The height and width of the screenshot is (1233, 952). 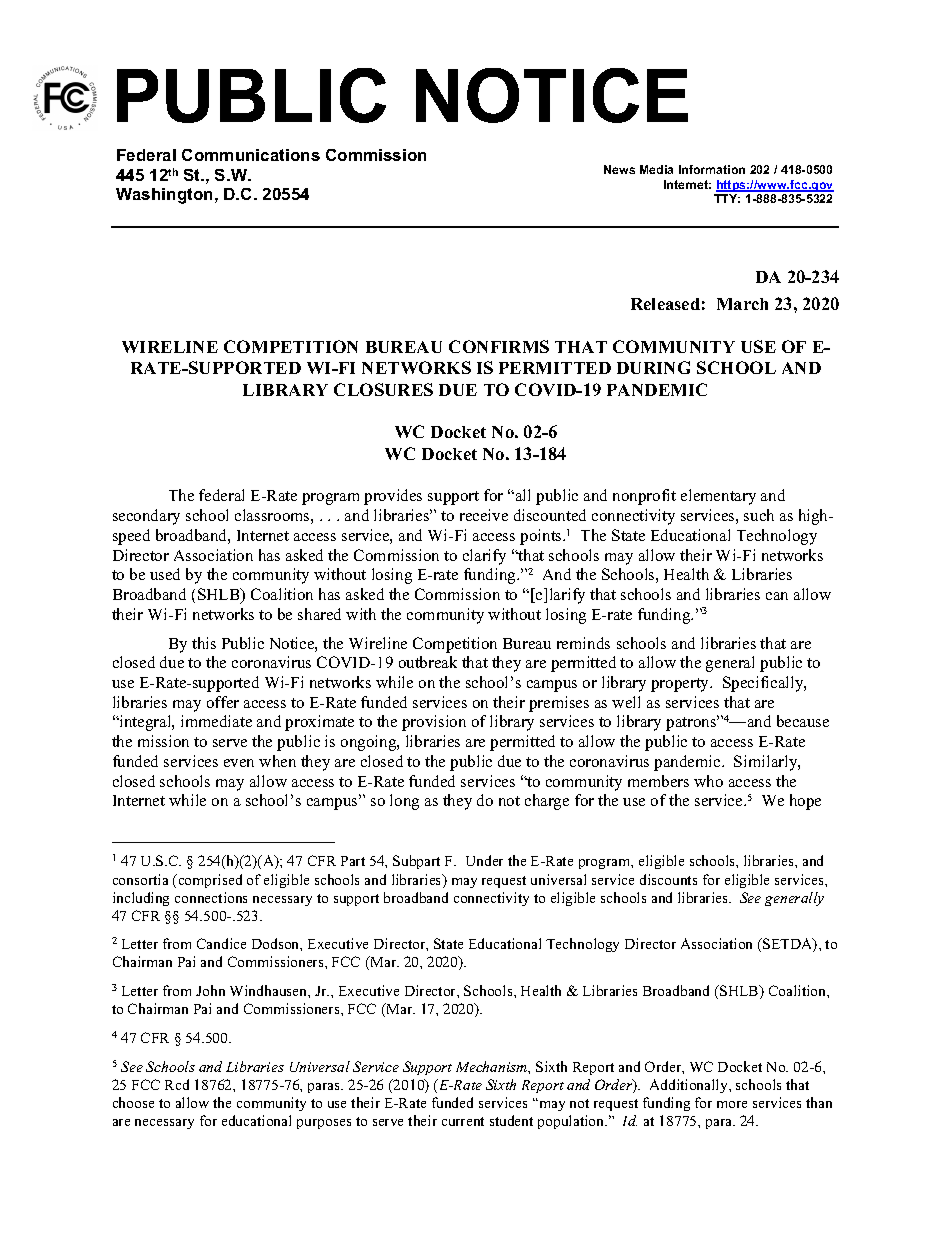 What do you see at coordinates (732, 1104) in the screenshot?
I see `more` at bounding box center [732, 1104].
